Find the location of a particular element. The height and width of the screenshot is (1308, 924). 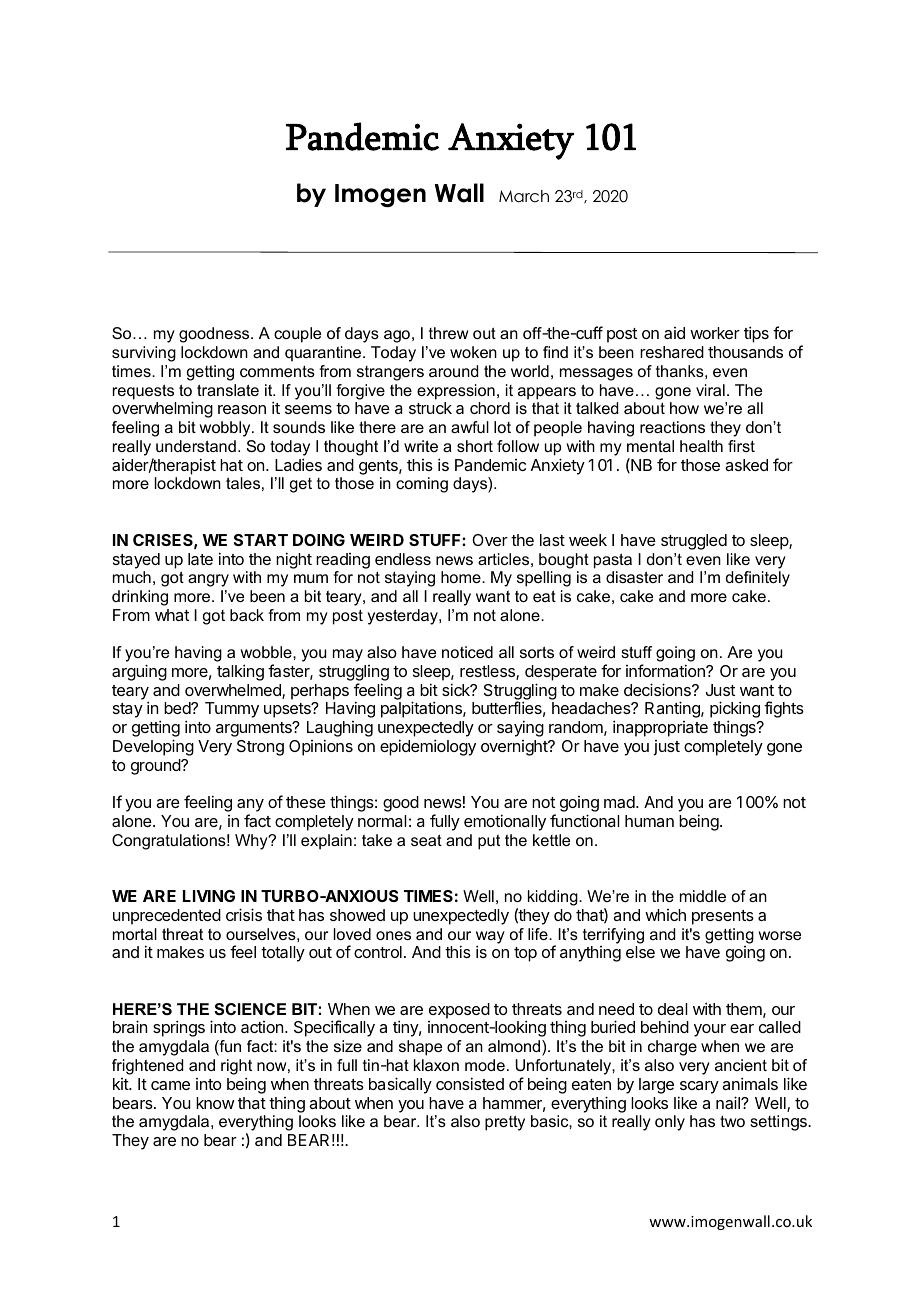

seat is located at coordinates (426, 840).
